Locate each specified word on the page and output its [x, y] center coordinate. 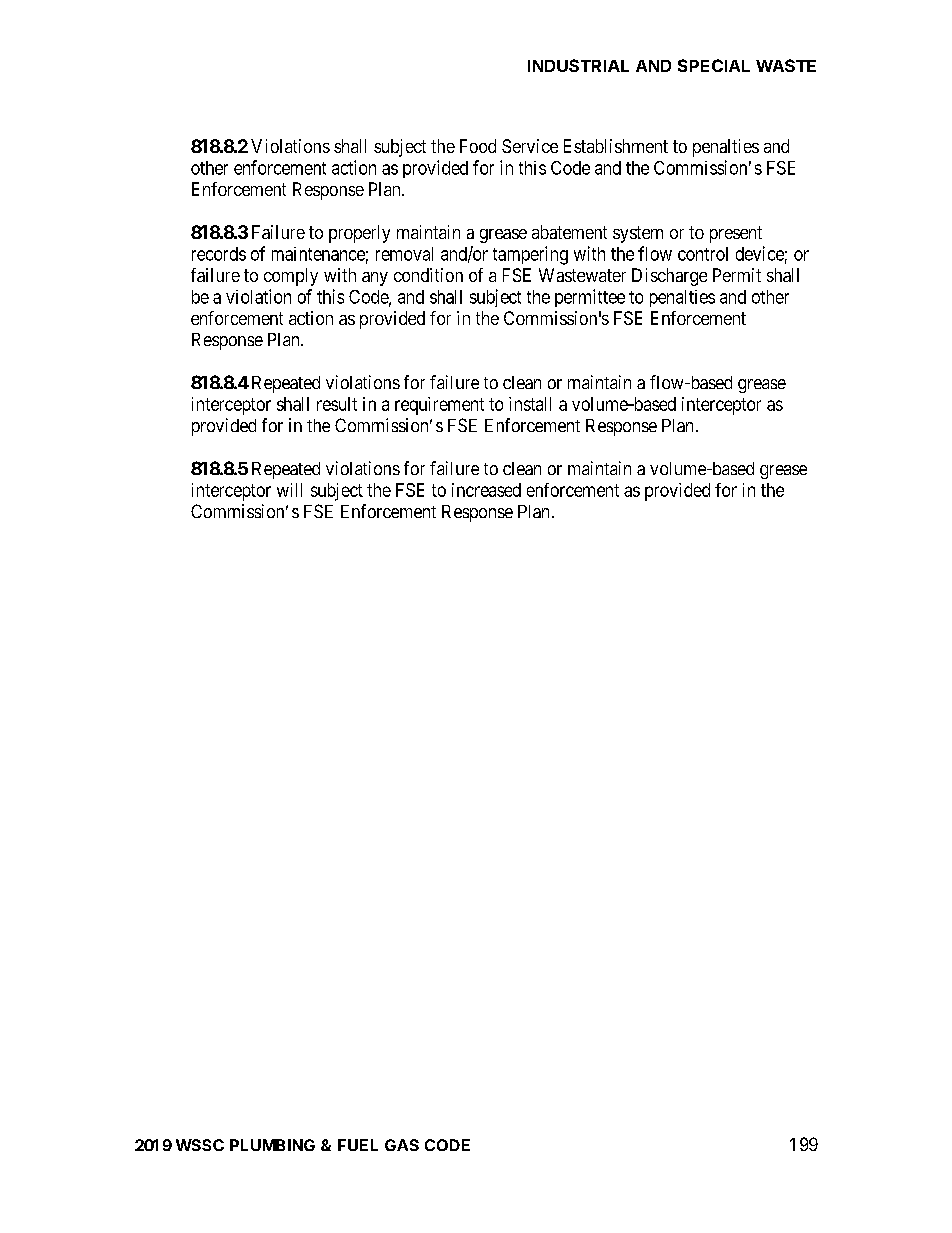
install [530, 404]
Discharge [669, 277]
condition [428, 275]
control [703, 254]
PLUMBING [272, 1145]
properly [359, 234]
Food [478, 146]
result [337, 404]
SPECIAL [714, 65]
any [375, 279]
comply [291, 277]
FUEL [358, 1145]
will [289, 490]
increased [486, 490]
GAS [402, 1145]
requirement [439, 406]
